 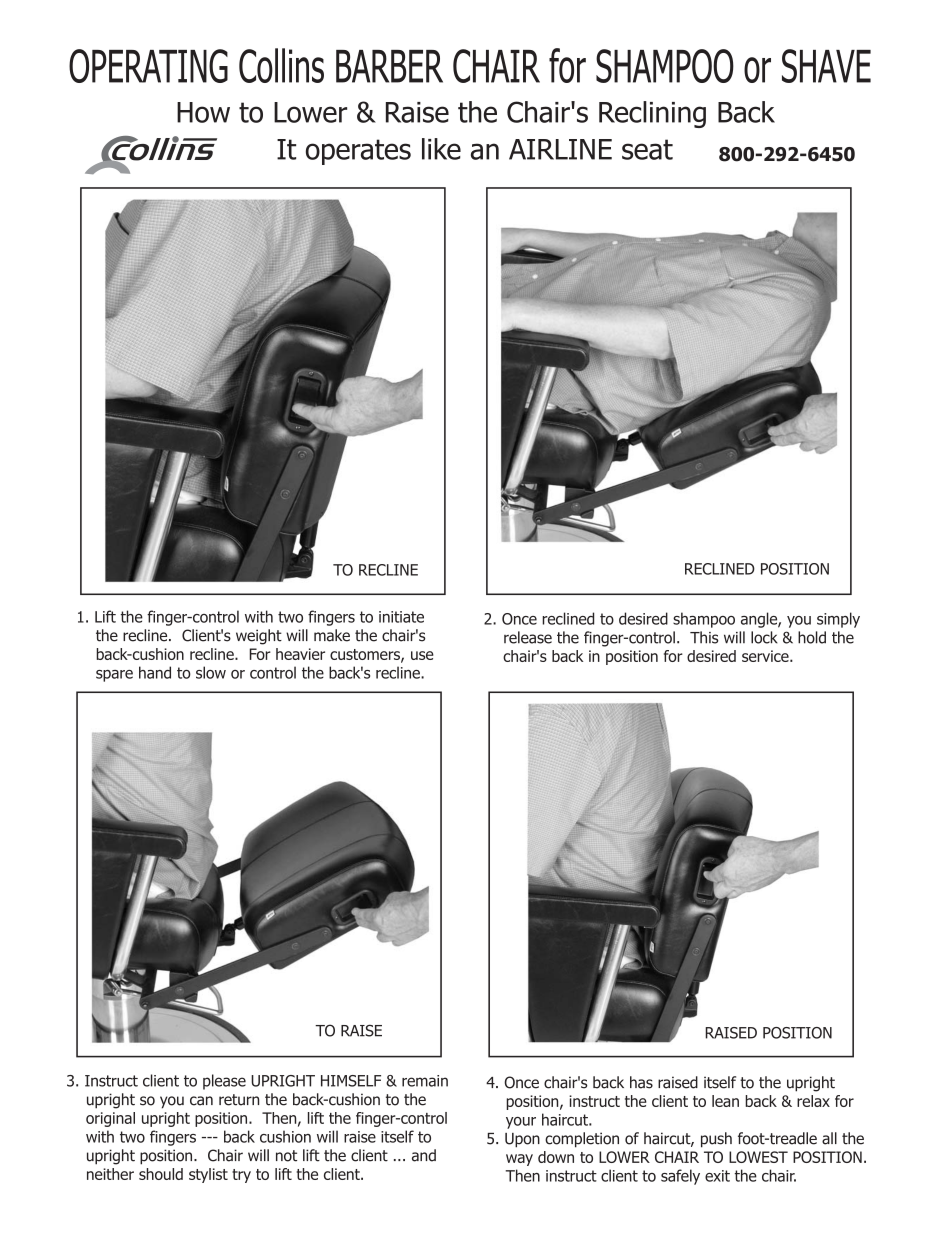 I want to click on Upon, so click(x=522, y=1140).
